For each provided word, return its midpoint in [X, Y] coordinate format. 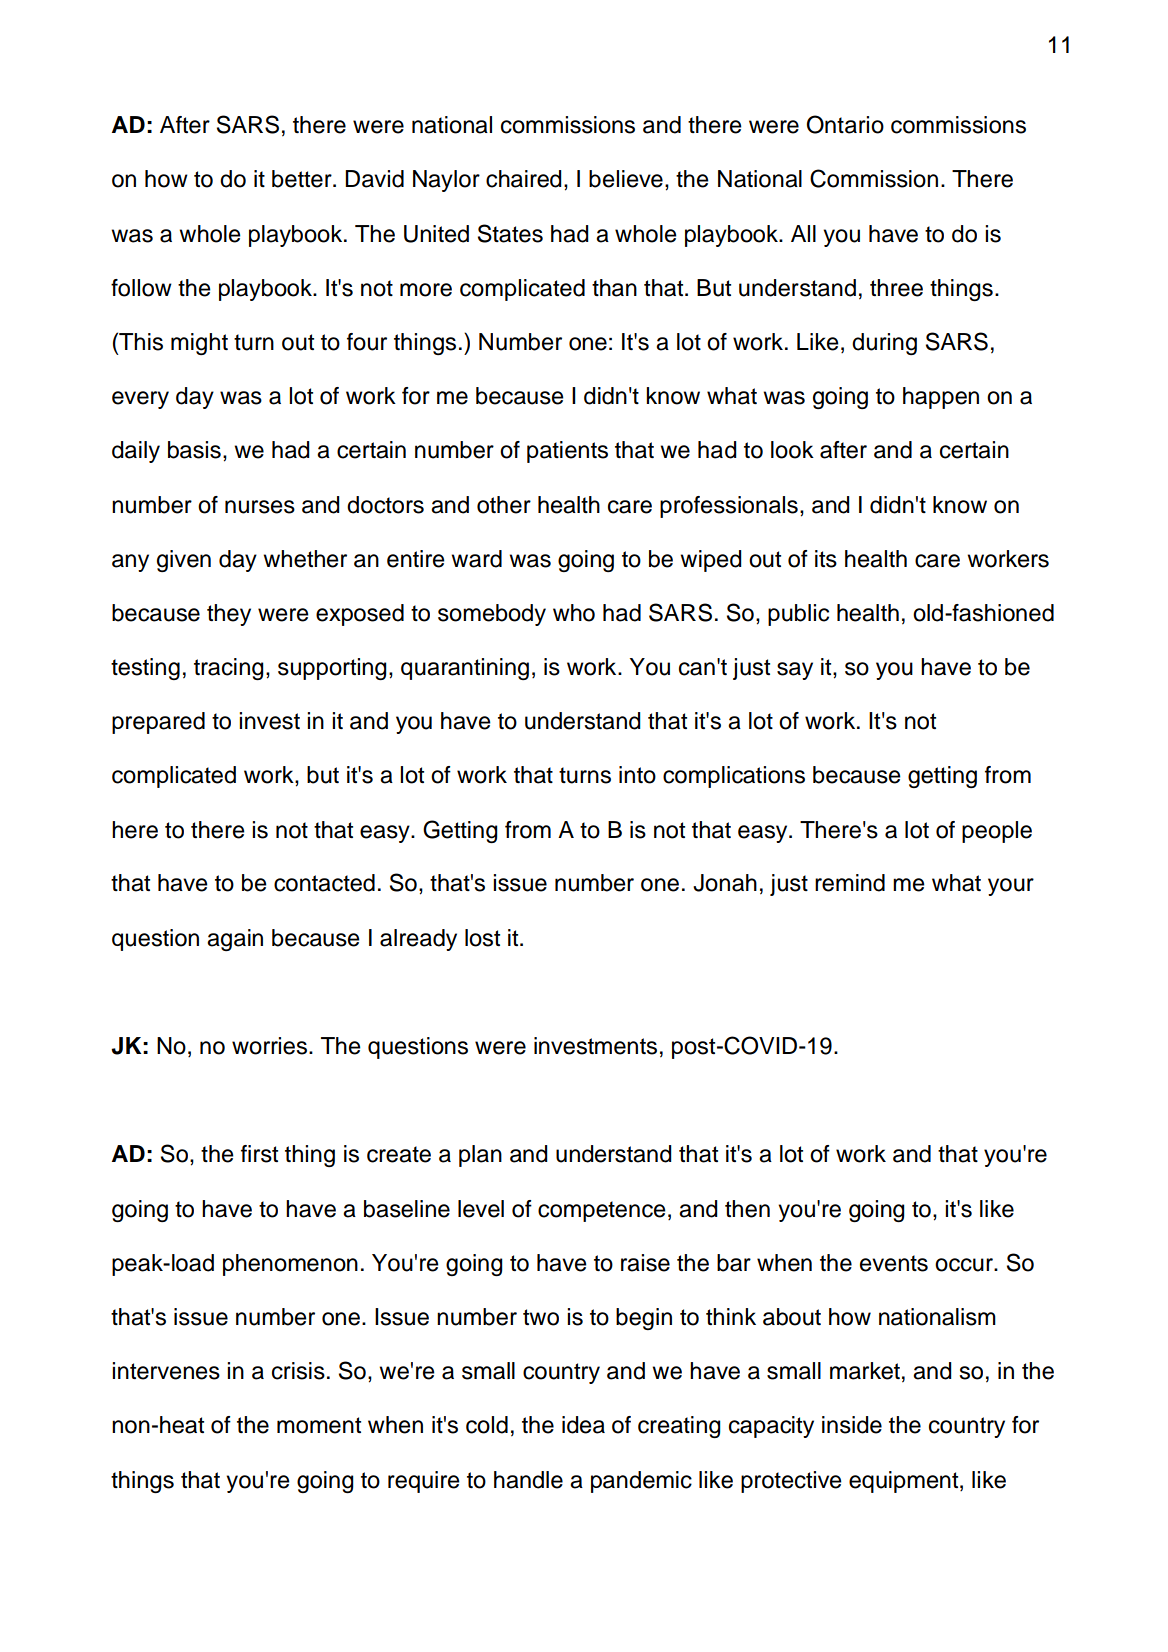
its [826, 559]
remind [850, 883]
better [303, 179]
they [229, 615]
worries [271, 1046]
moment [319, 1425]
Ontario [845, 124]
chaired [524, 179]
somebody [492, 615]
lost [482, 938]
